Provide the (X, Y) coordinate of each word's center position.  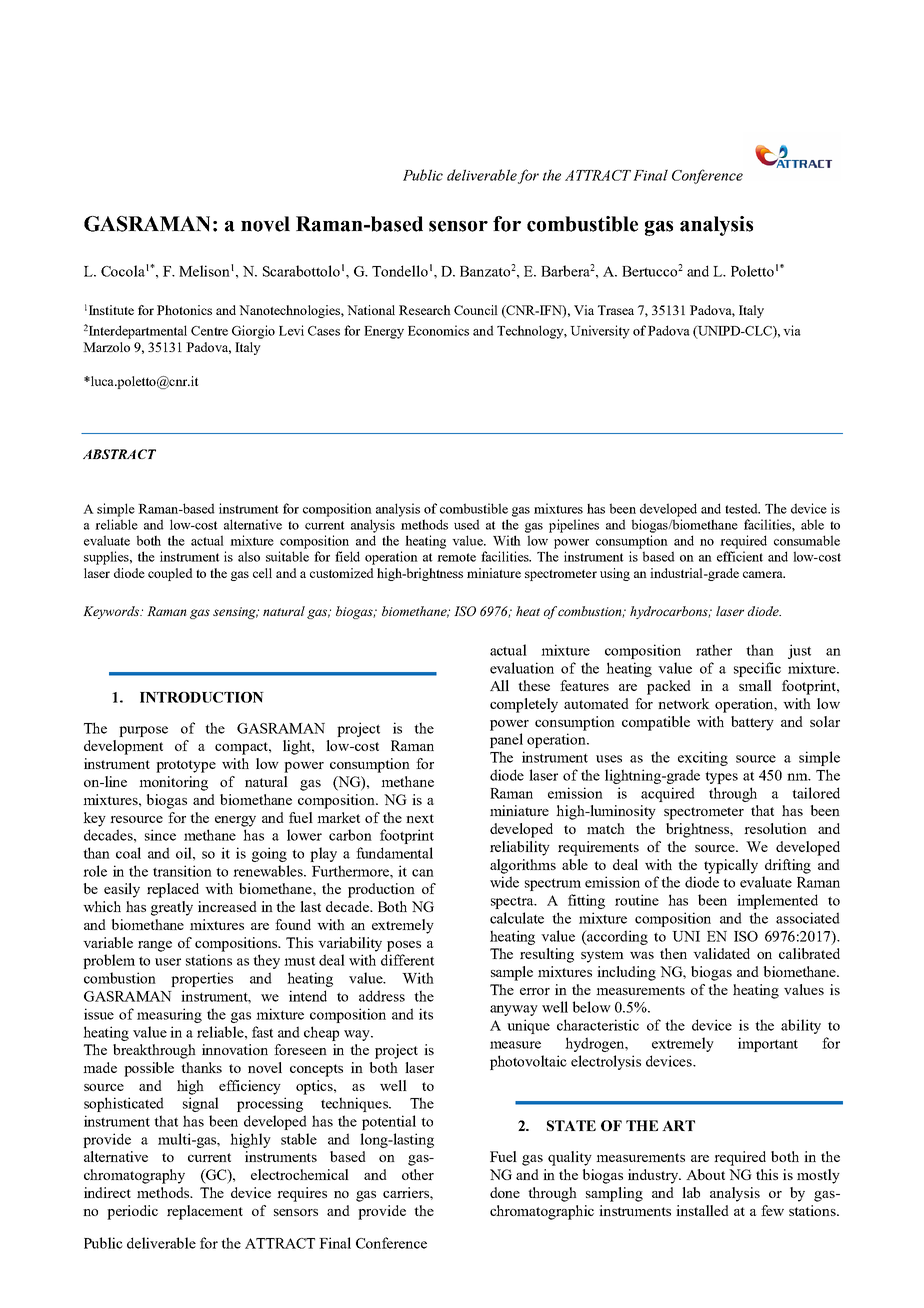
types (721, 778)
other (418, 1174)
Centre (209, 331)
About (705, 1174)
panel (506, 740)
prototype (186, 766)
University (600, 332)
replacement (205, 1212)
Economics (438, 330)
